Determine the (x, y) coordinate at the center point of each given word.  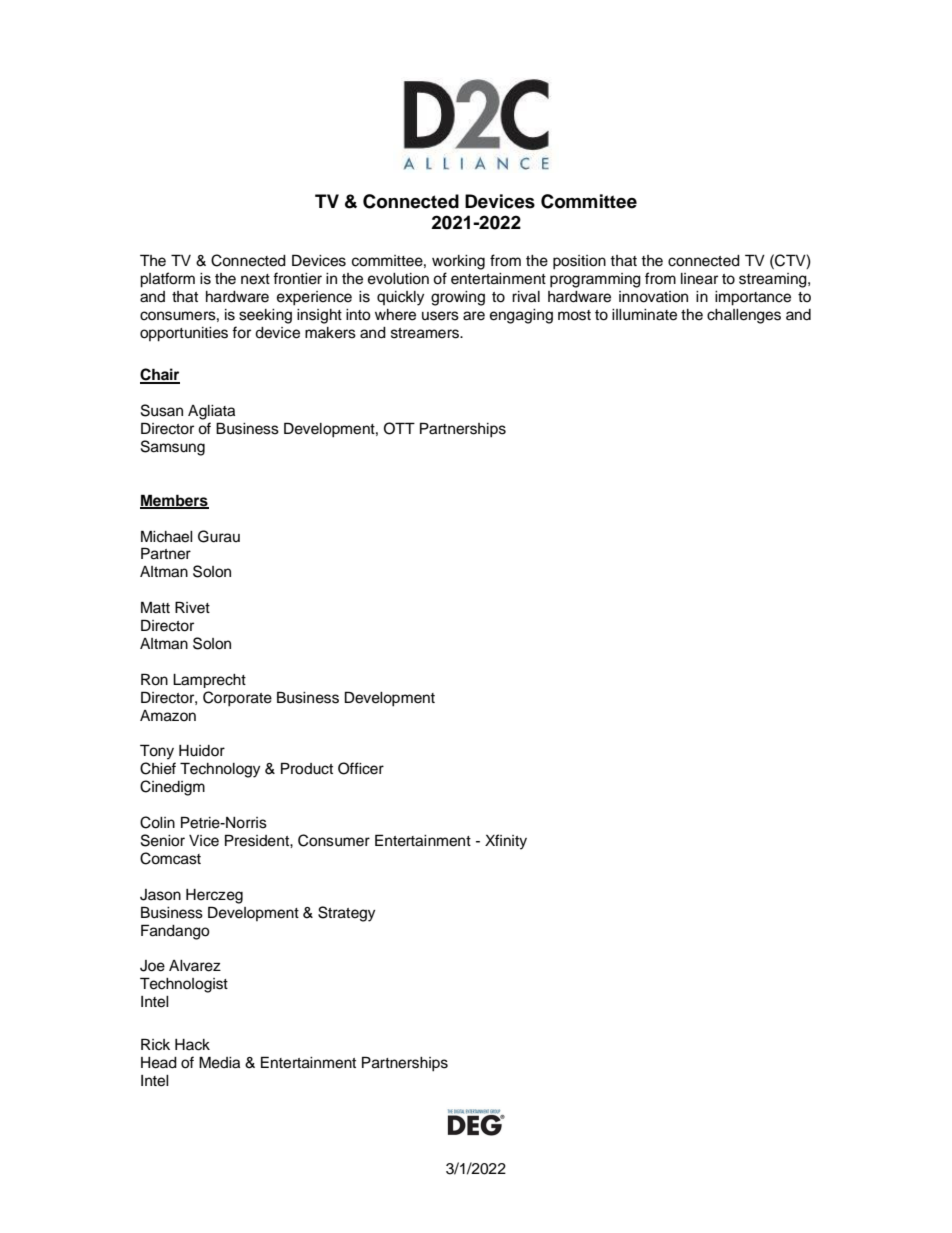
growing (458, 298)
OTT (399, 428)
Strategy (346, 914)
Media (219, 1062)
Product (307, 768)
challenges (744, 316)
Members (174, 501)
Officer (361, 768)
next (255, 279)
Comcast (170, 858)
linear (699, 279)
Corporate (237, 699)
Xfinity (506, 842)
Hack (192, 1045)
